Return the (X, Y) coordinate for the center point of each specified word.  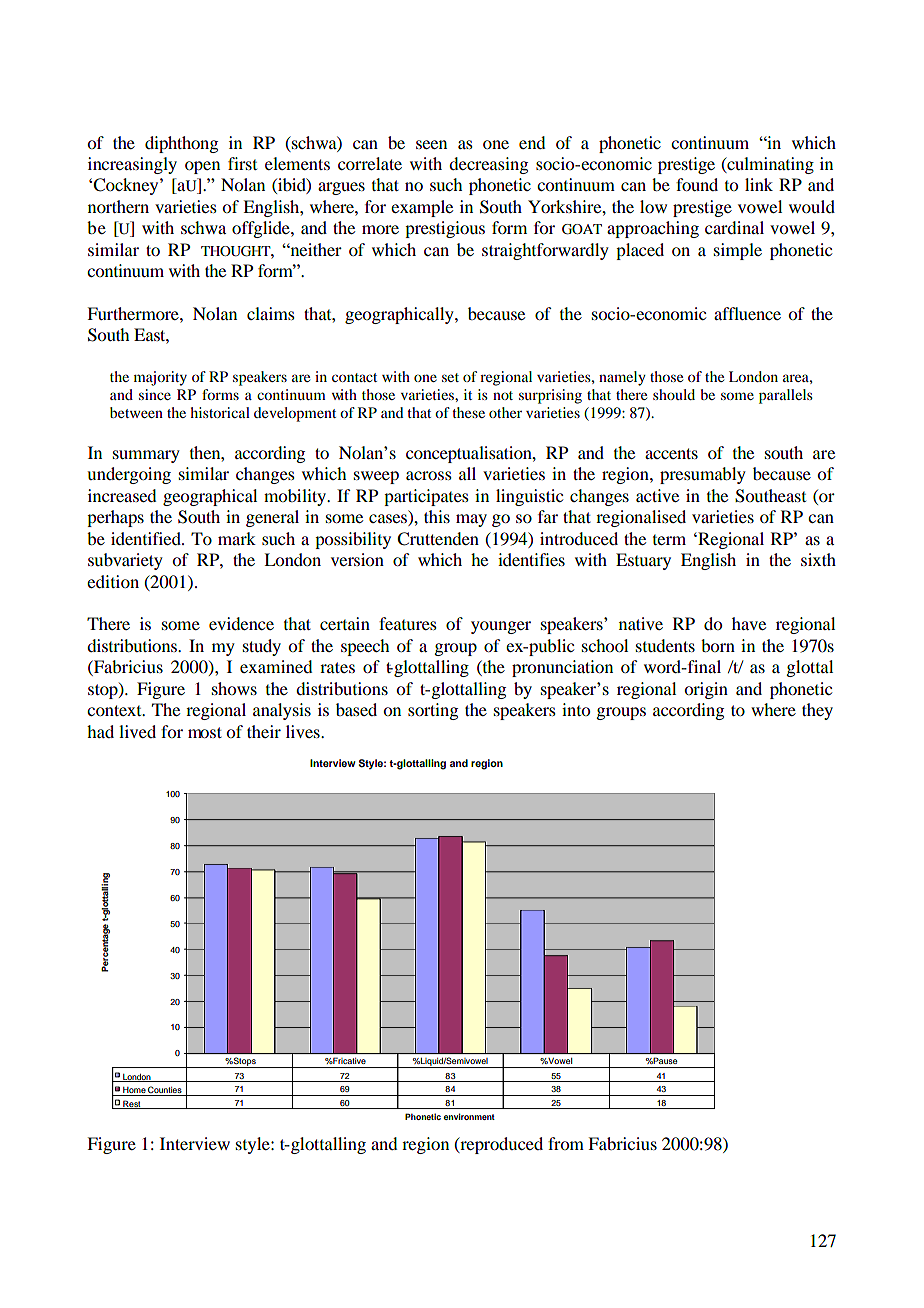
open (202, 167)
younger (501, 627)
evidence (241, 623)
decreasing (488, 165)
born (718, 645)
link (759, 184)
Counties (165, 1089)
